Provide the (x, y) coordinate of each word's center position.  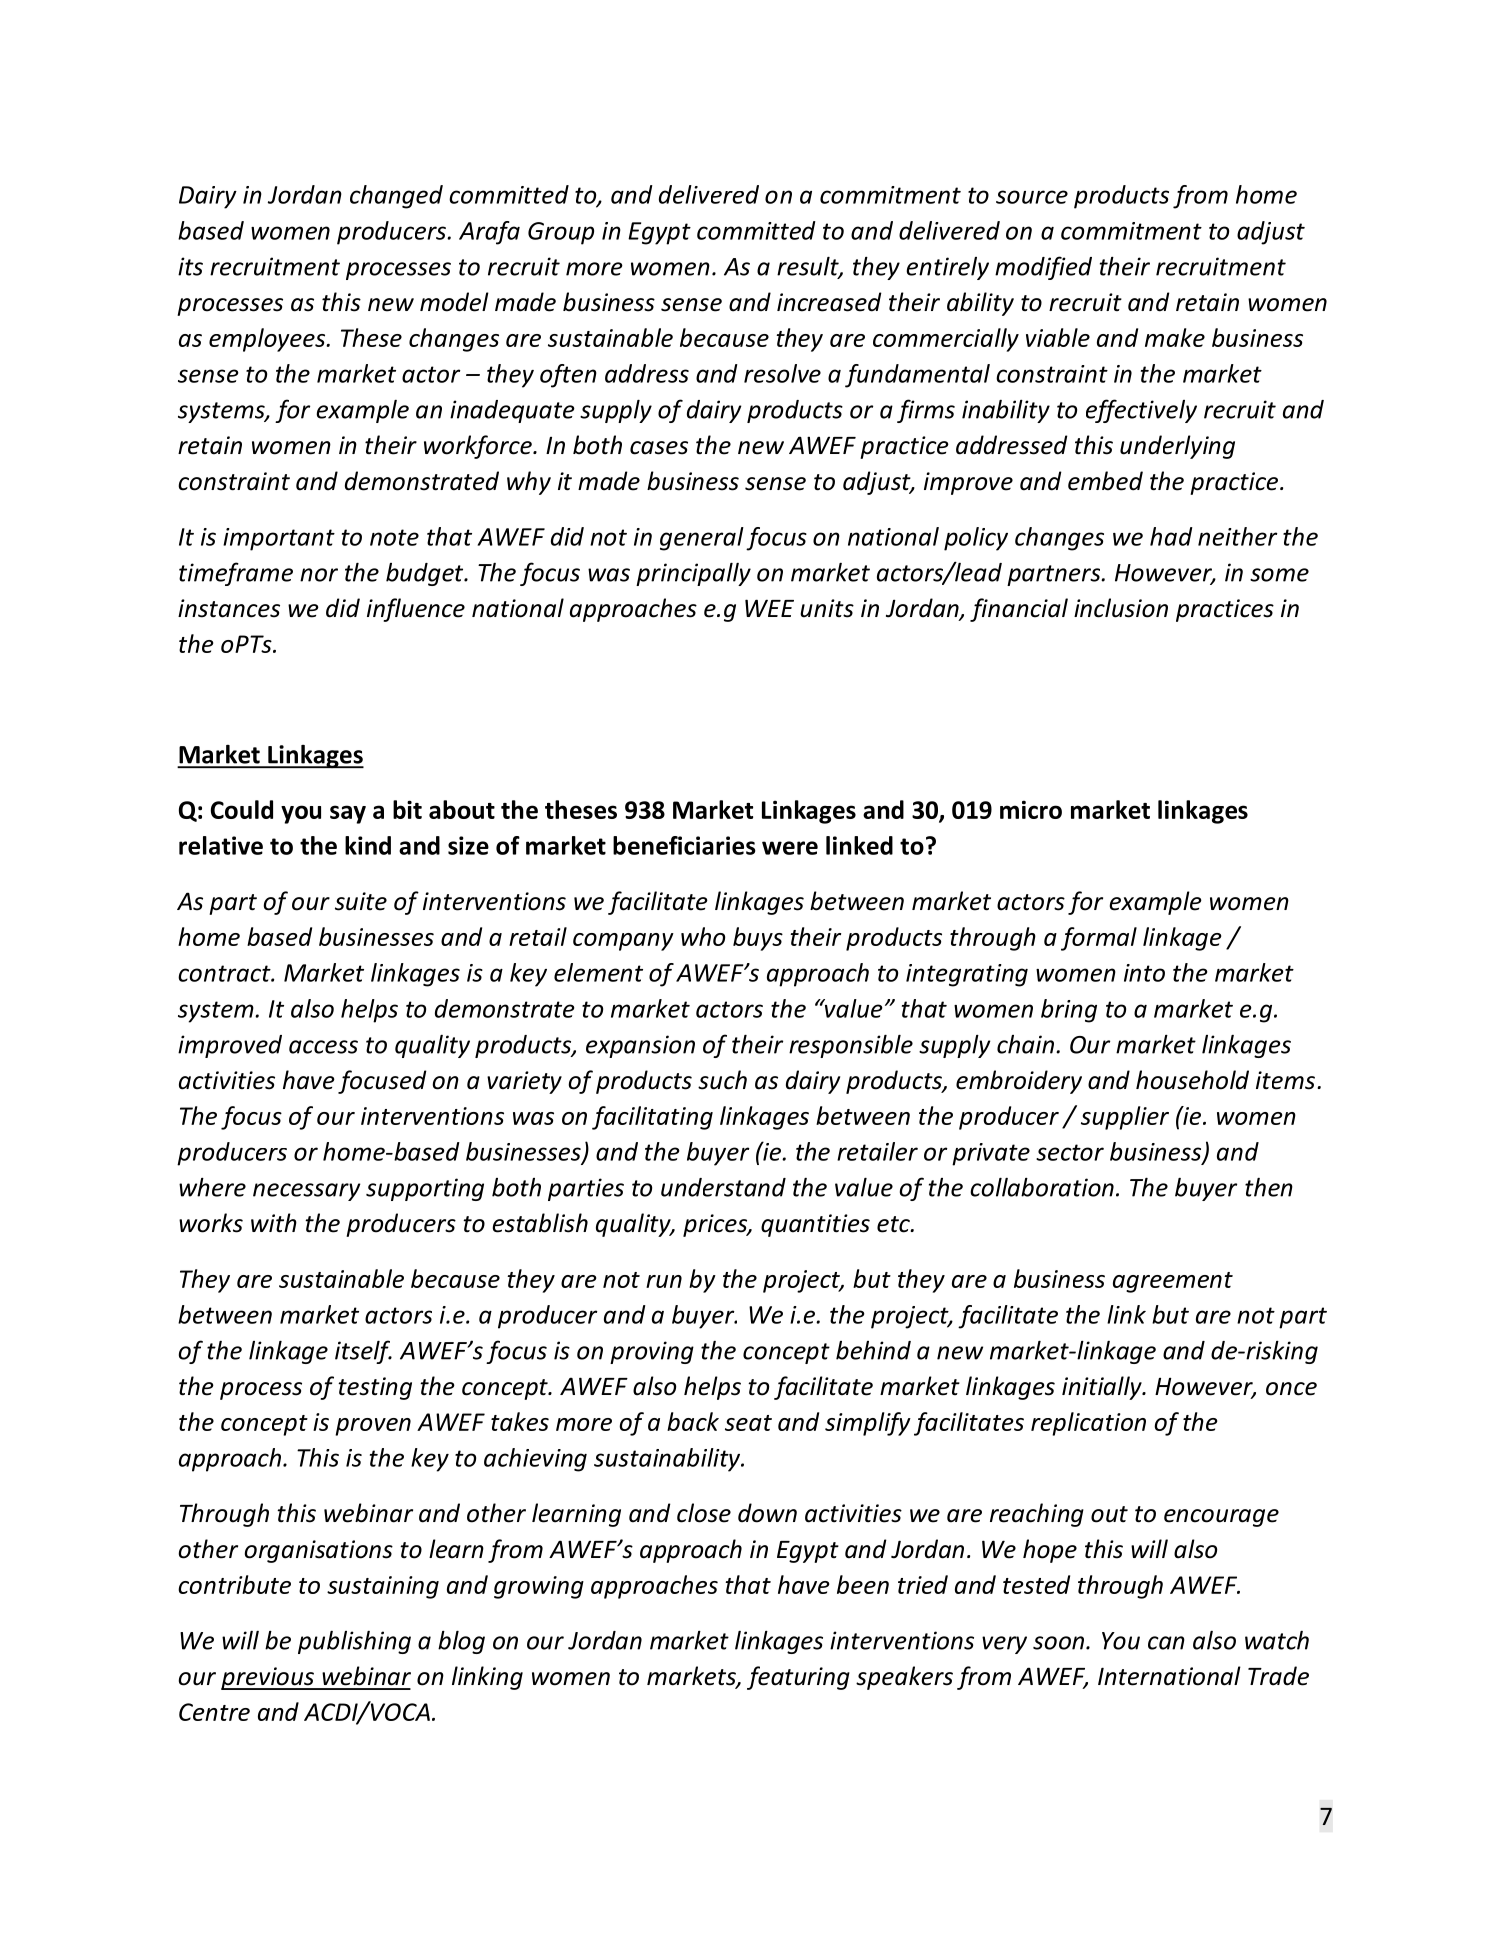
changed (396, 197)
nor (319, 575)
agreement (1173, 1282)
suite (361, 901)
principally (693, 574)
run (664, 1281)
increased (829, 302)
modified (1043, 268)
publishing (354, 1642)
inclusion (1121, 608)
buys (758, 939)
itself (363, 1352)
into (1144, 973)
